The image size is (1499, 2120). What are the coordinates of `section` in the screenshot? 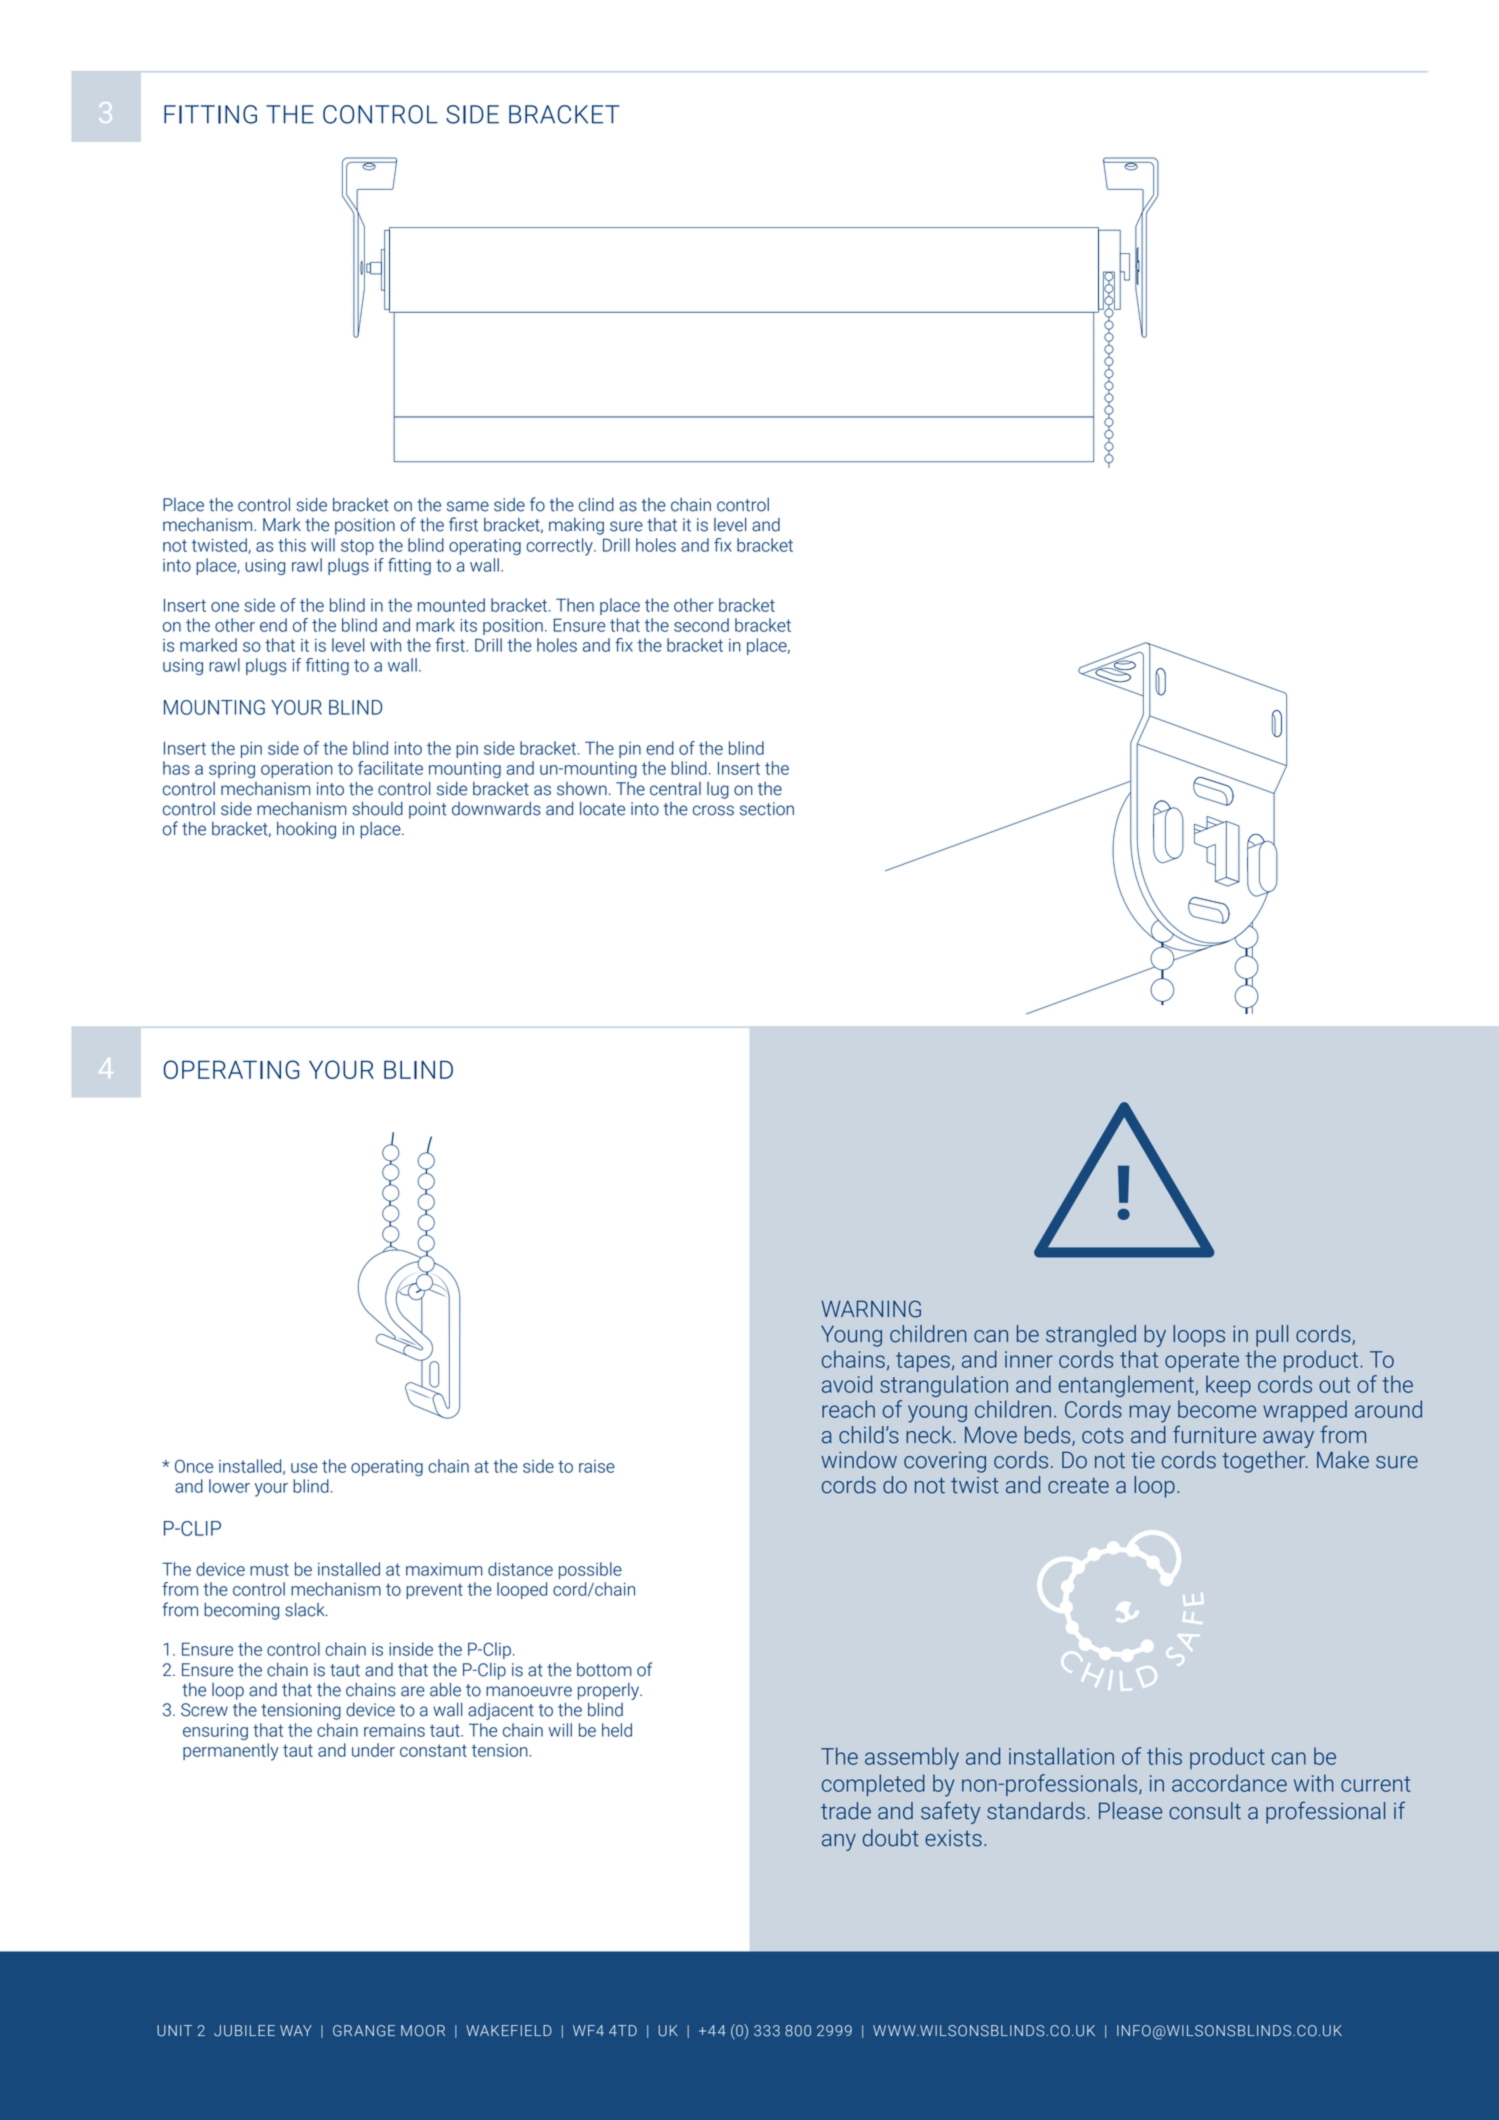 It's located at (767, 809).
